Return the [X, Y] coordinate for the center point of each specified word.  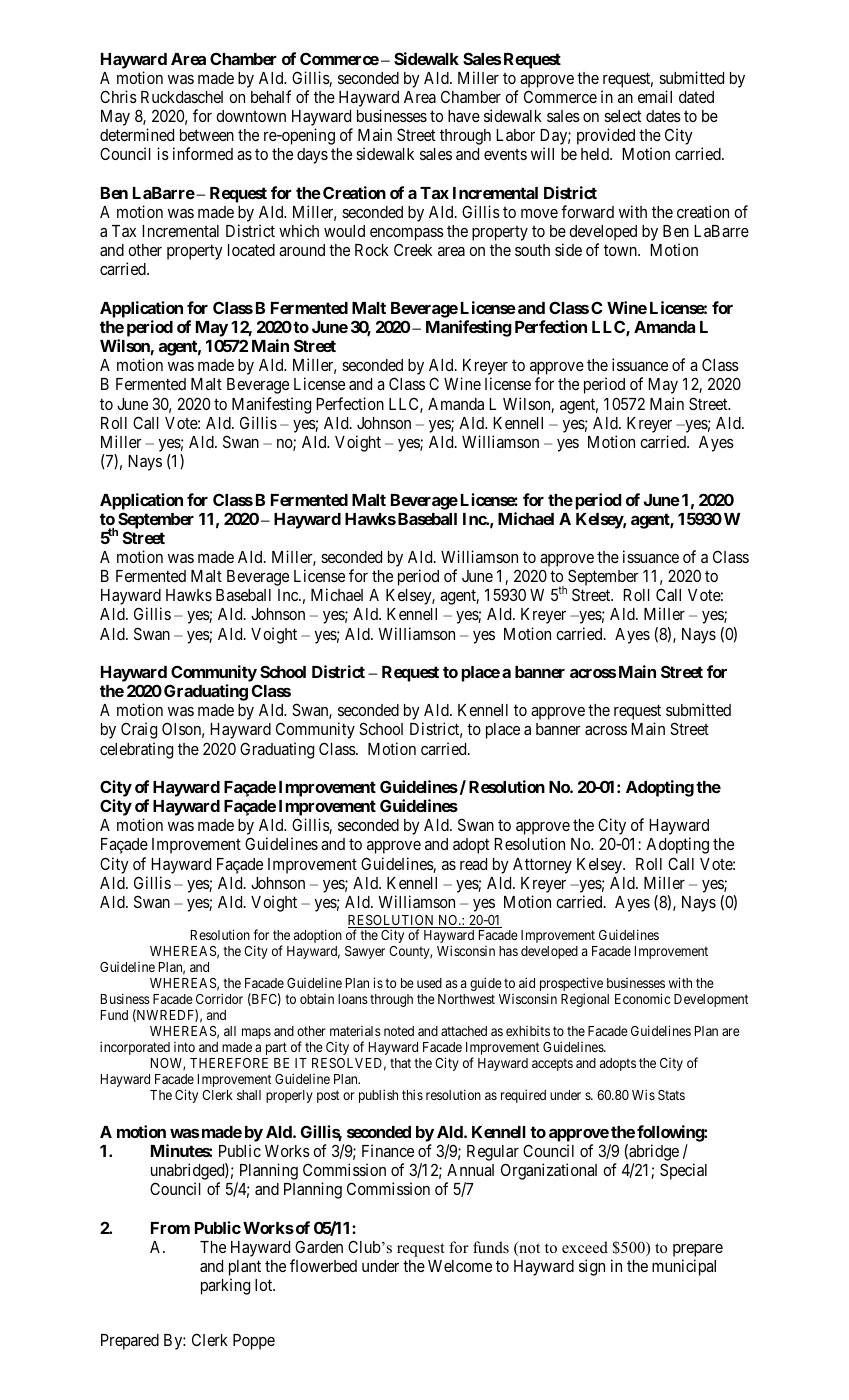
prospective [571, 985]
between [207, 135]
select [622, 116]
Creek [413, 250]
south [532, 250]
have [464, 116]
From [170, 1228]
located [251, 250]
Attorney [542, 866]
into [184, 1047]
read [473, 864]
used [429, 983]
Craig [139, 730]
